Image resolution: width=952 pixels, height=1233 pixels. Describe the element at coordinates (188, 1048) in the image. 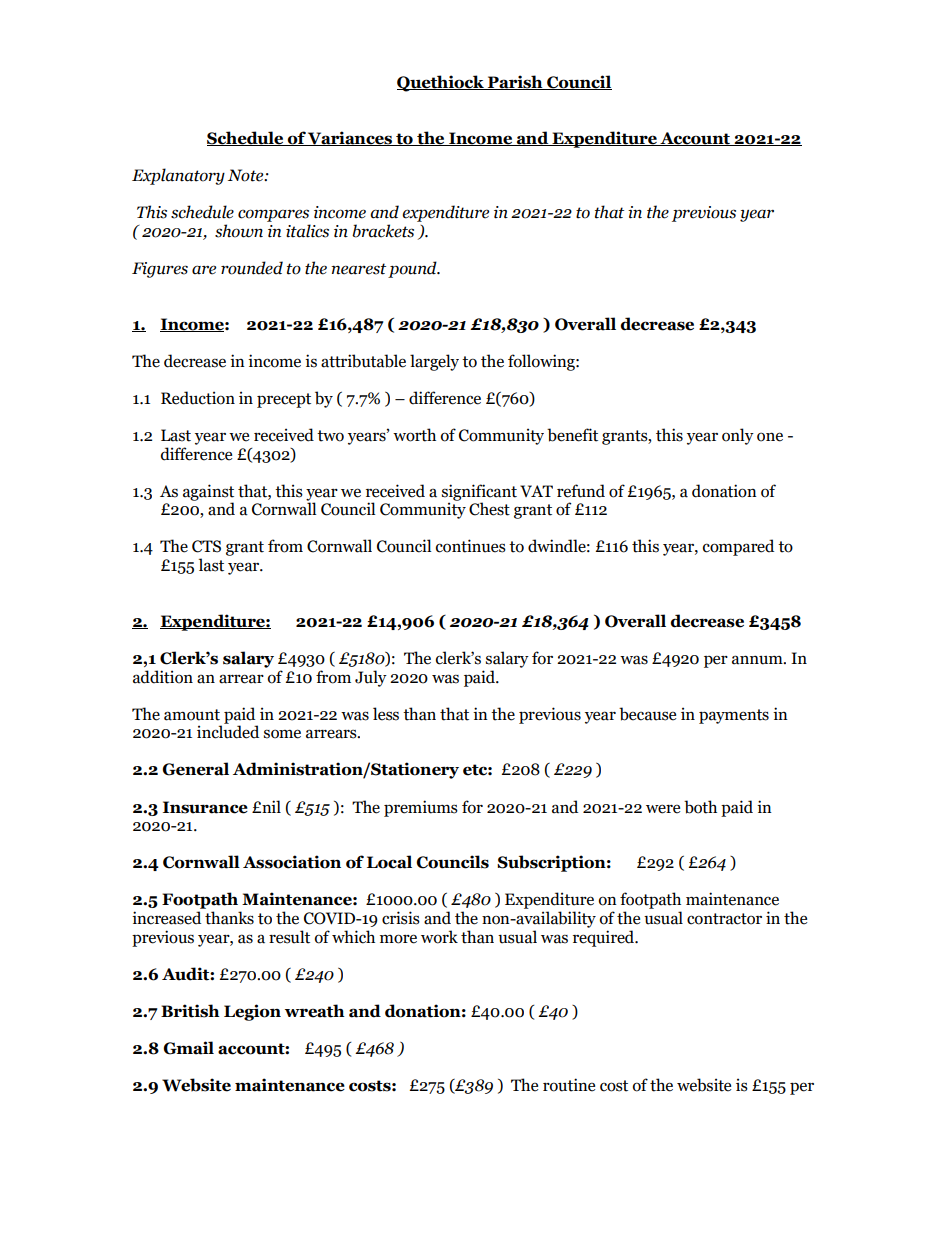

I see `Gmail` at that location.
